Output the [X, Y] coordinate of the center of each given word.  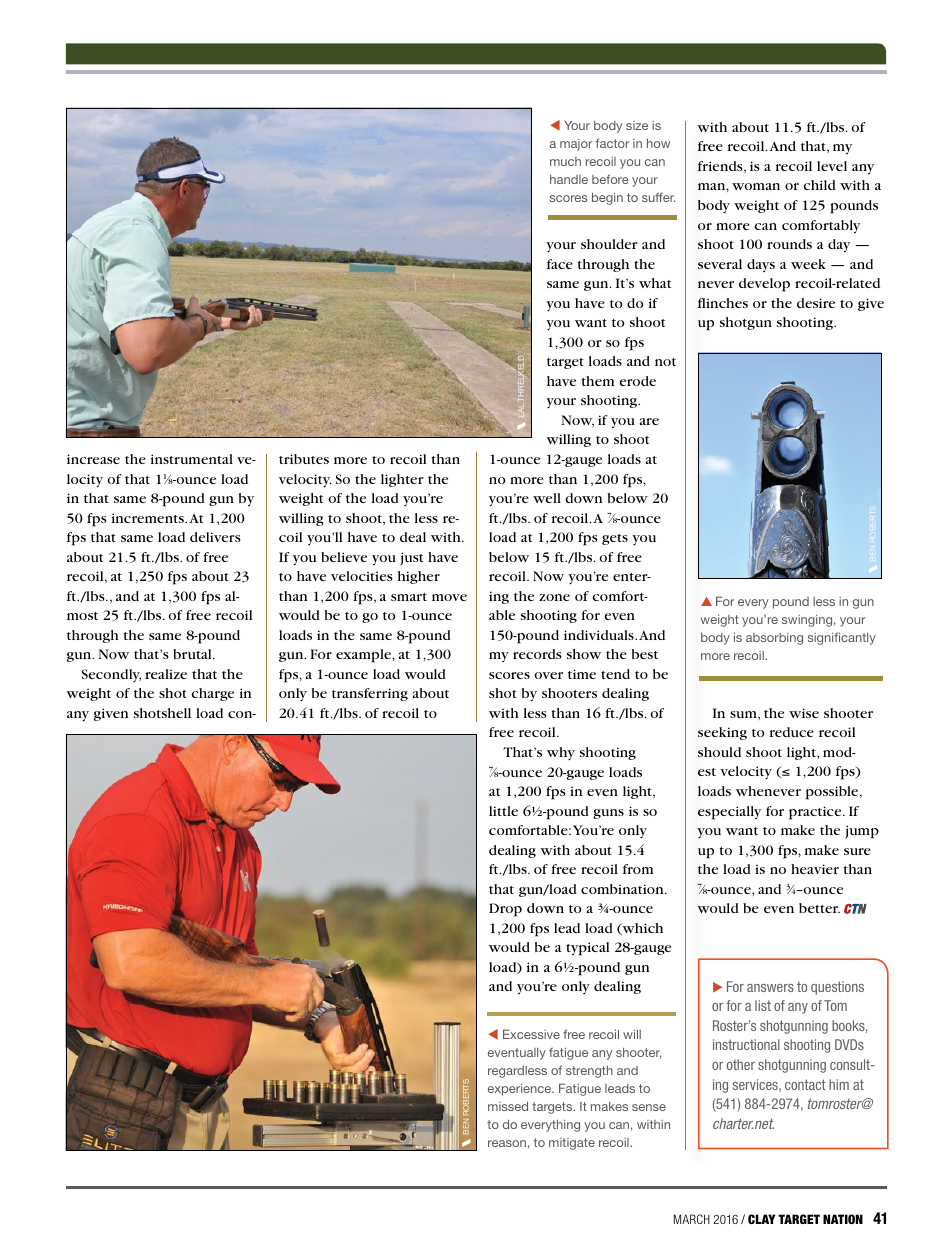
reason [507, 1143]
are [649, 421]
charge [212, 694]
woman [756, 186]
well [547, 498]
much [565, 161]
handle [569, 179]
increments [149, 518]
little [503, 811]
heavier [815, 869]
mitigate [572, 1144]
